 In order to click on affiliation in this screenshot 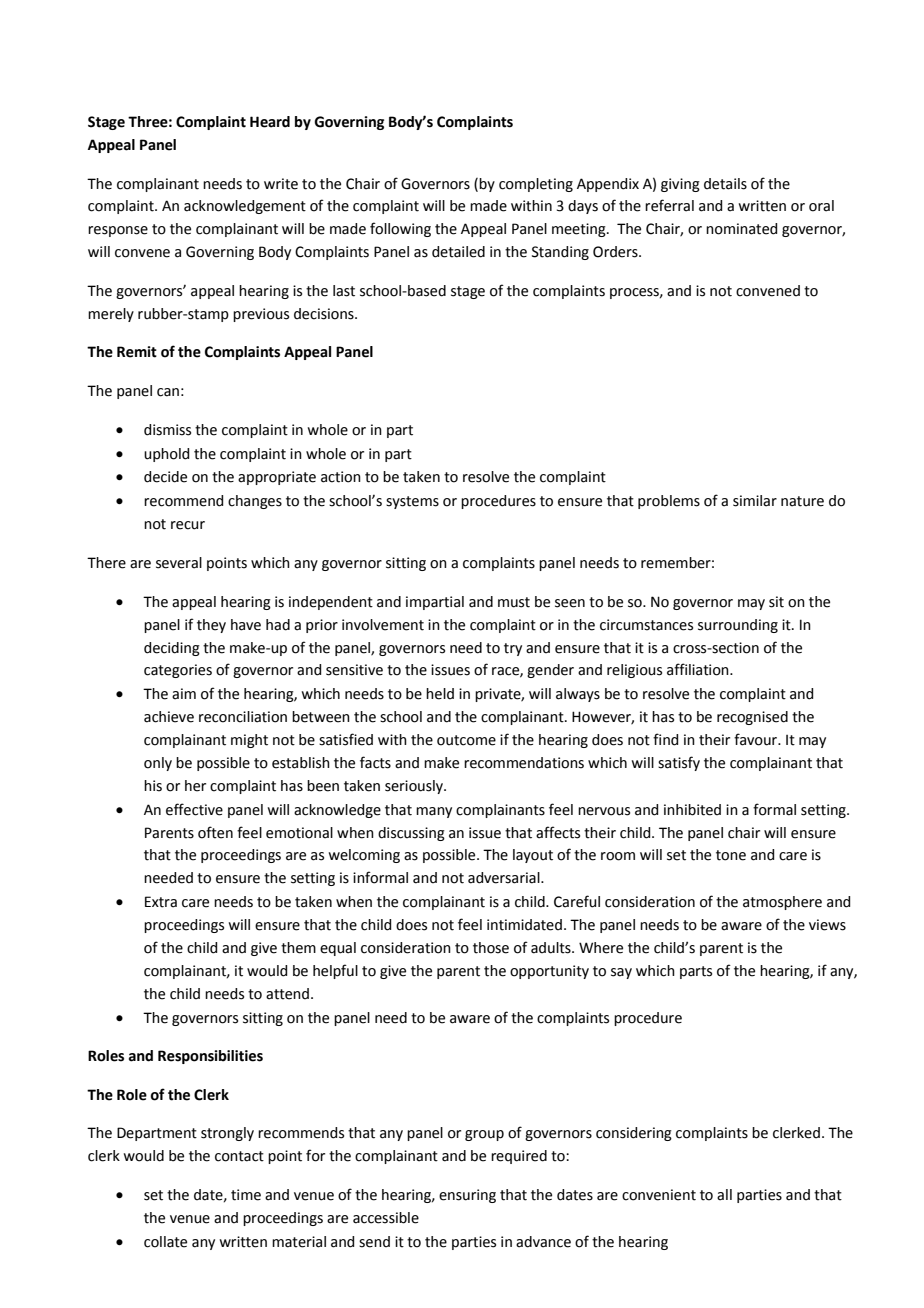, I will do `click(699, 669)`.
